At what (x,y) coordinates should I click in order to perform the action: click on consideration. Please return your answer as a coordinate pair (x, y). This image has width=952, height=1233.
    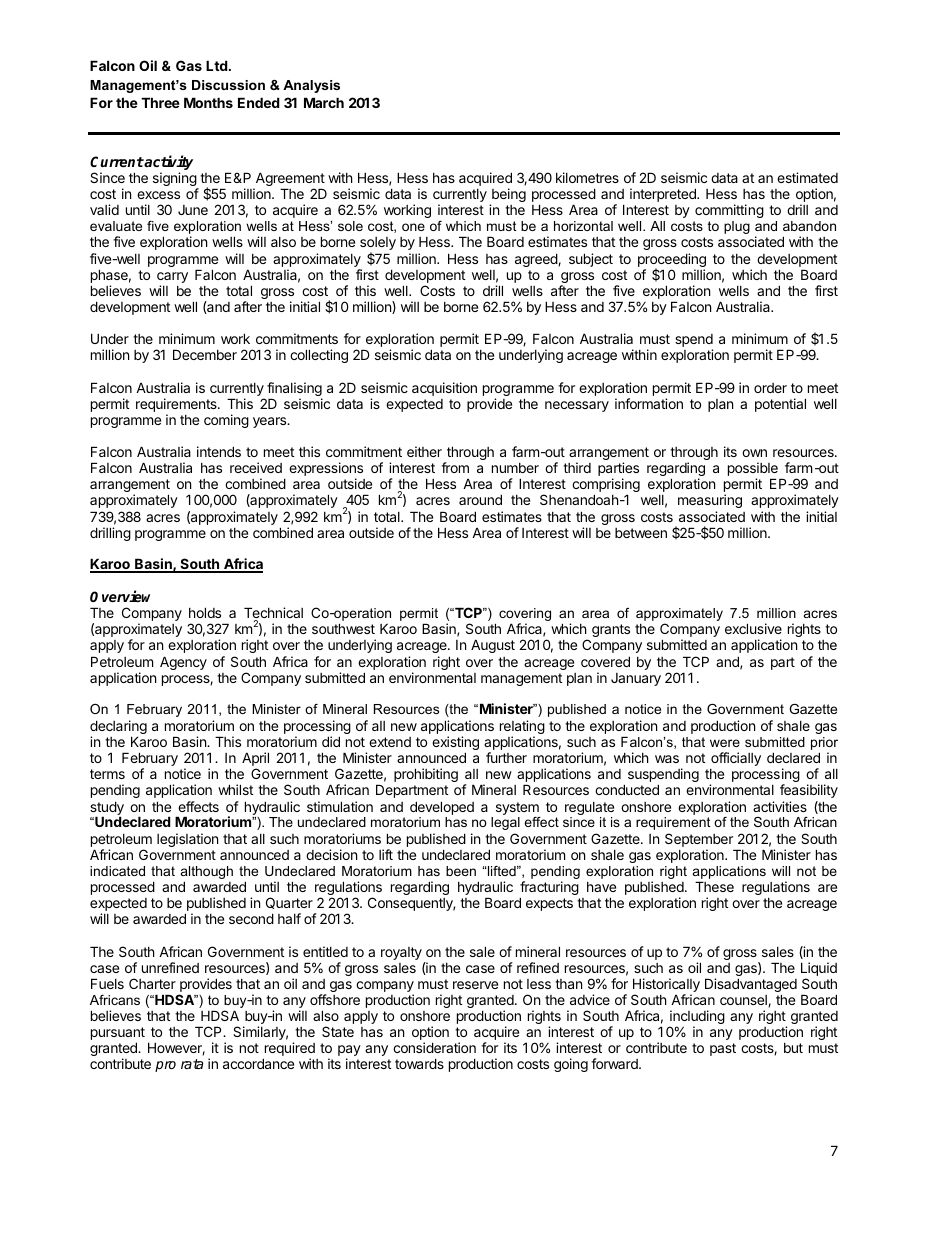
    Looking at the image, I should click on (434, 1047).
